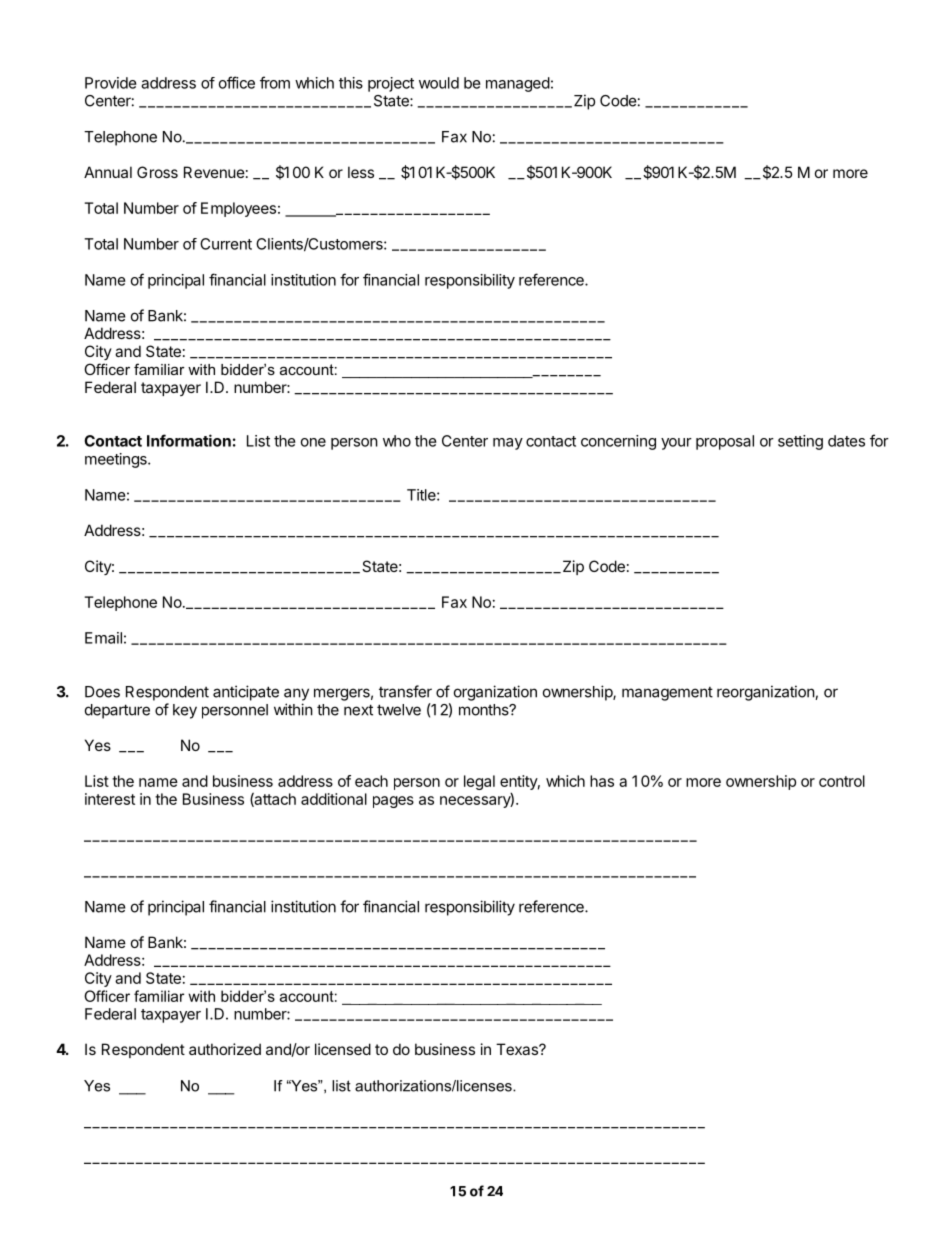  What do you see at coordinates (518, 1049) in the image?
I see `Texas` at bounding box center [518, 1049].
